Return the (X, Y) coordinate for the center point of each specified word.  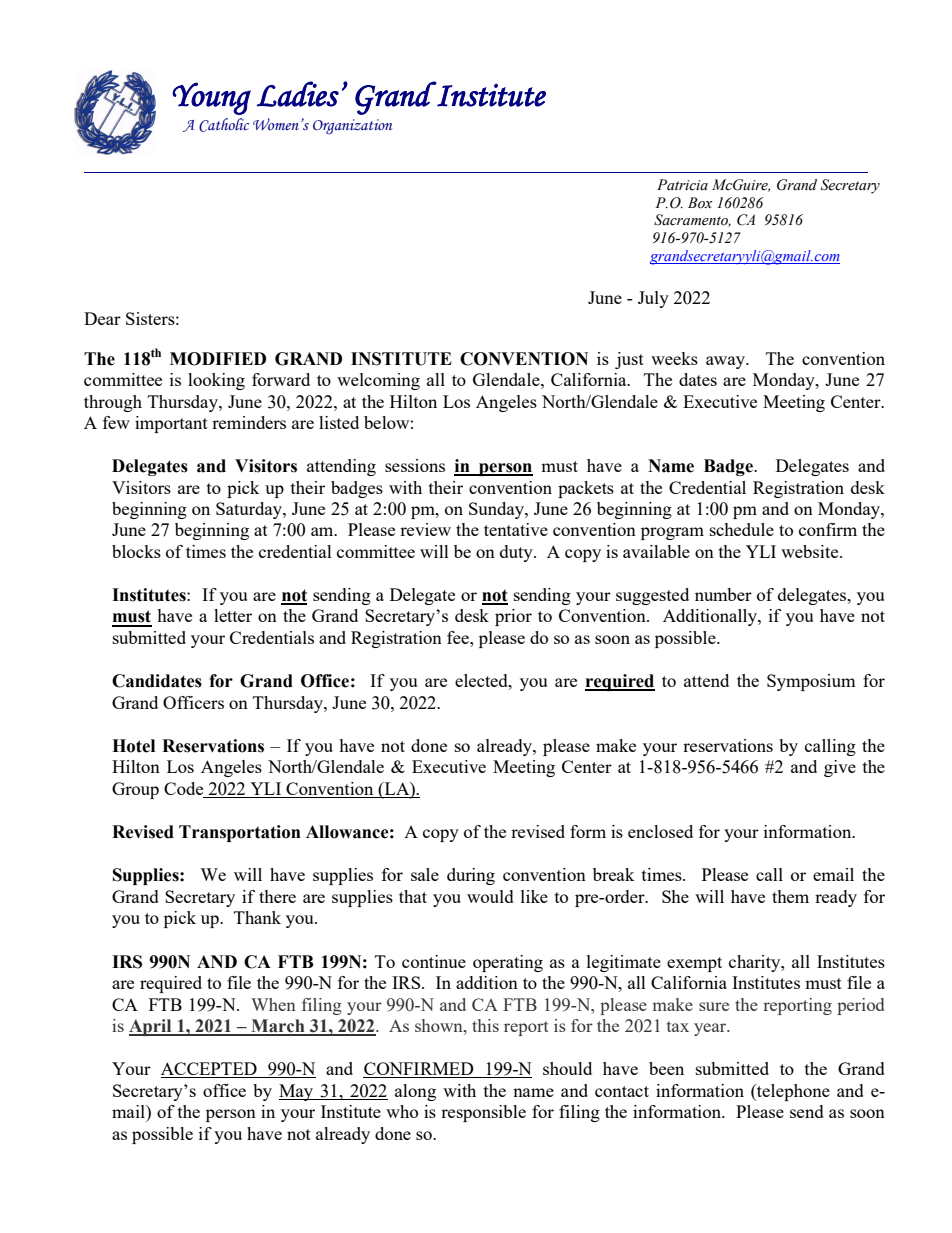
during (471, 876)
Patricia (682, 184)
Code (185, 790)
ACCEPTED (210, 1070)
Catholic (224, 125)
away (726, 362)
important (171, 424)
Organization (352, 127)
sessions (415, 465)
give (840, 768)
